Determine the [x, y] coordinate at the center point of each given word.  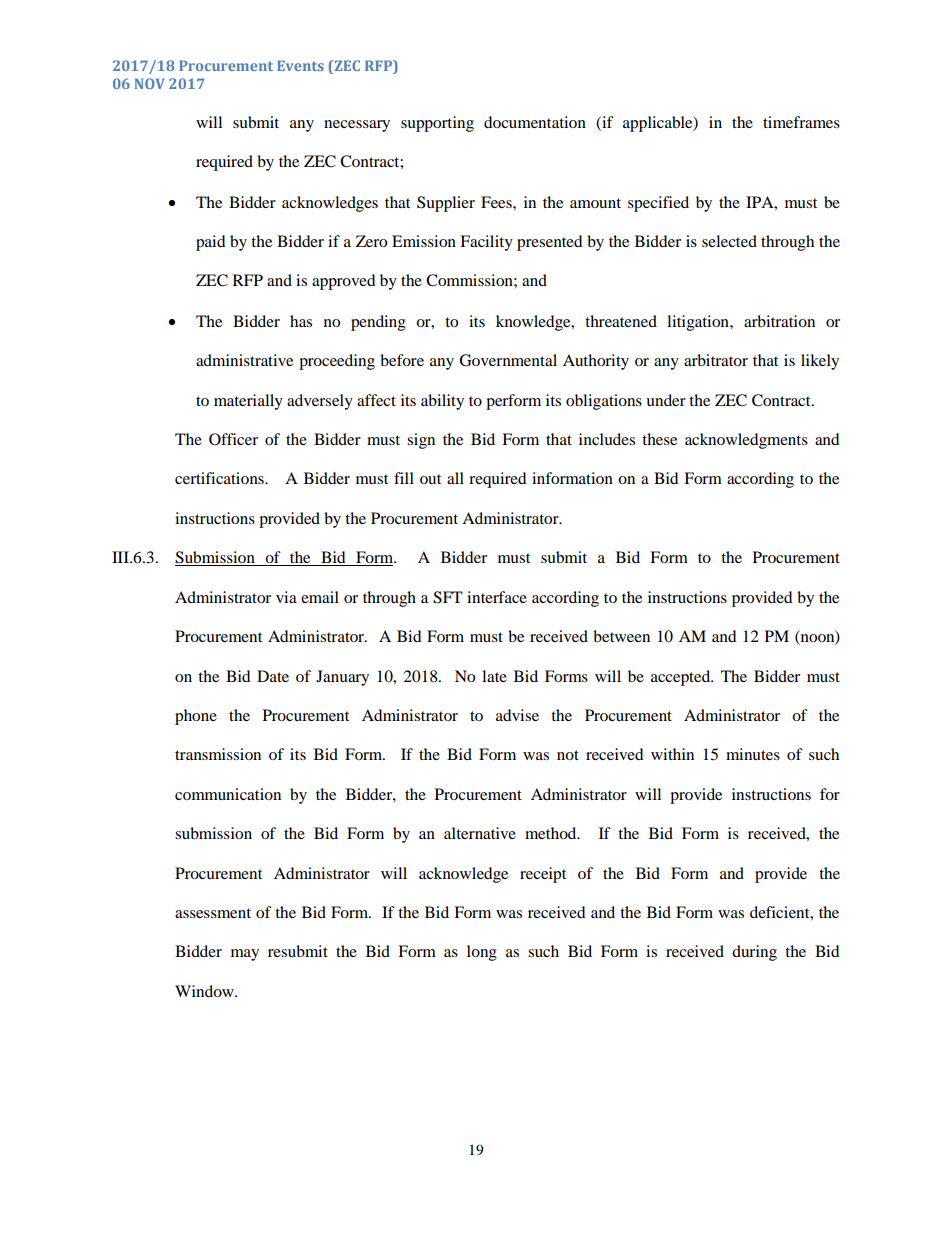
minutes [753, 754]
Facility [486, 243]
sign [421, 441]
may [245, 955]
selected [729, 241]
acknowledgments [746, 441]
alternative [480, 833]
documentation [535, 122]
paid [211, 243]
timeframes [801, 122]
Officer [233, 439]
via [286, 597]
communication [228, 794]
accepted [682, 678]
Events [300, 65]
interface [497, 597]
